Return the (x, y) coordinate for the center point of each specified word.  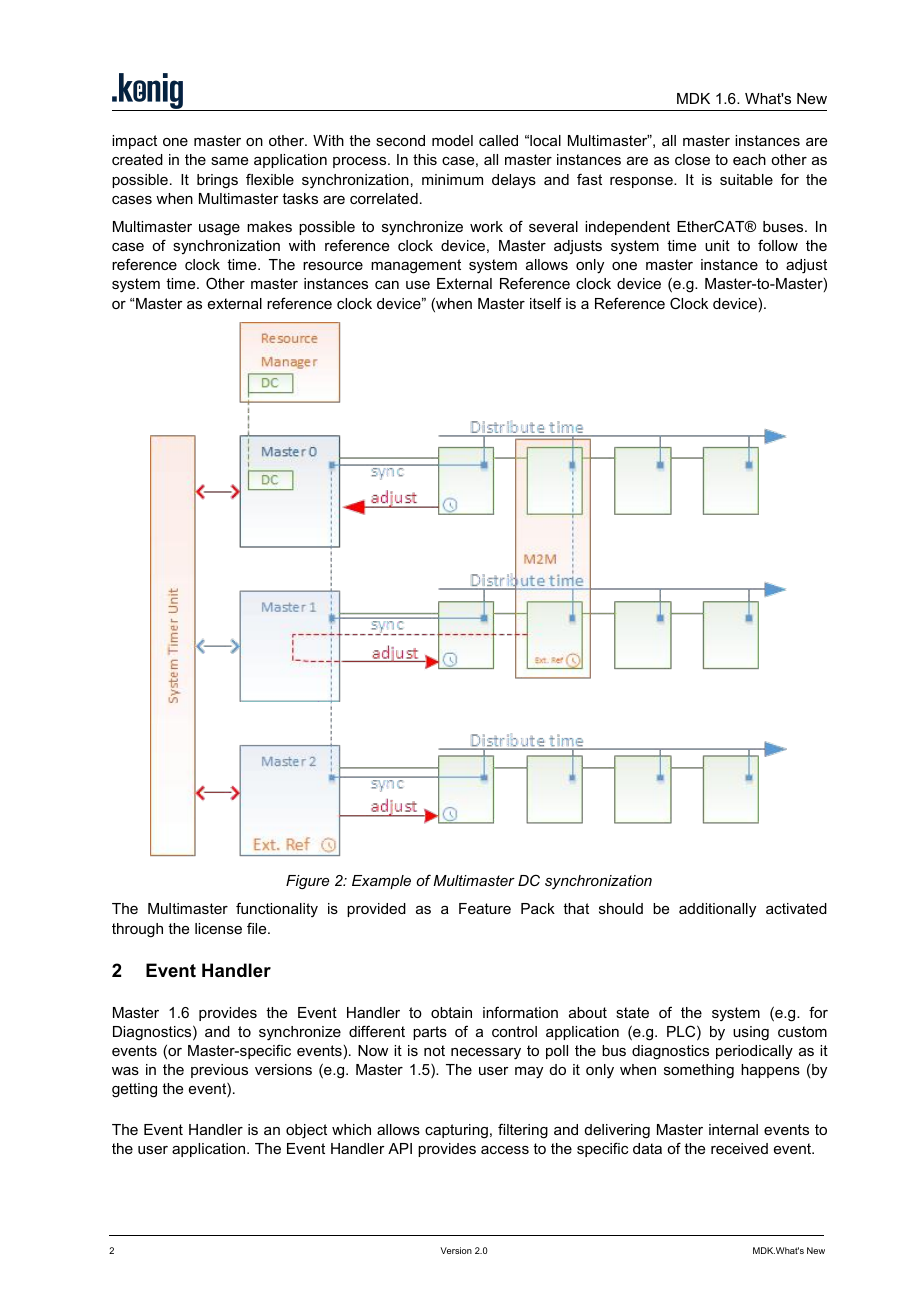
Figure (307, 882)
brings (217, 181)
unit (717, 245)
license (218, 928)
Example (381, 882)
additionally (717, 910)
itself (546, 303)
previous (219, 1071)
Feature (485, 908)
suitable (746, 179)
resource (333, 266)
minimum (452, 179)
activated (796, 908)
